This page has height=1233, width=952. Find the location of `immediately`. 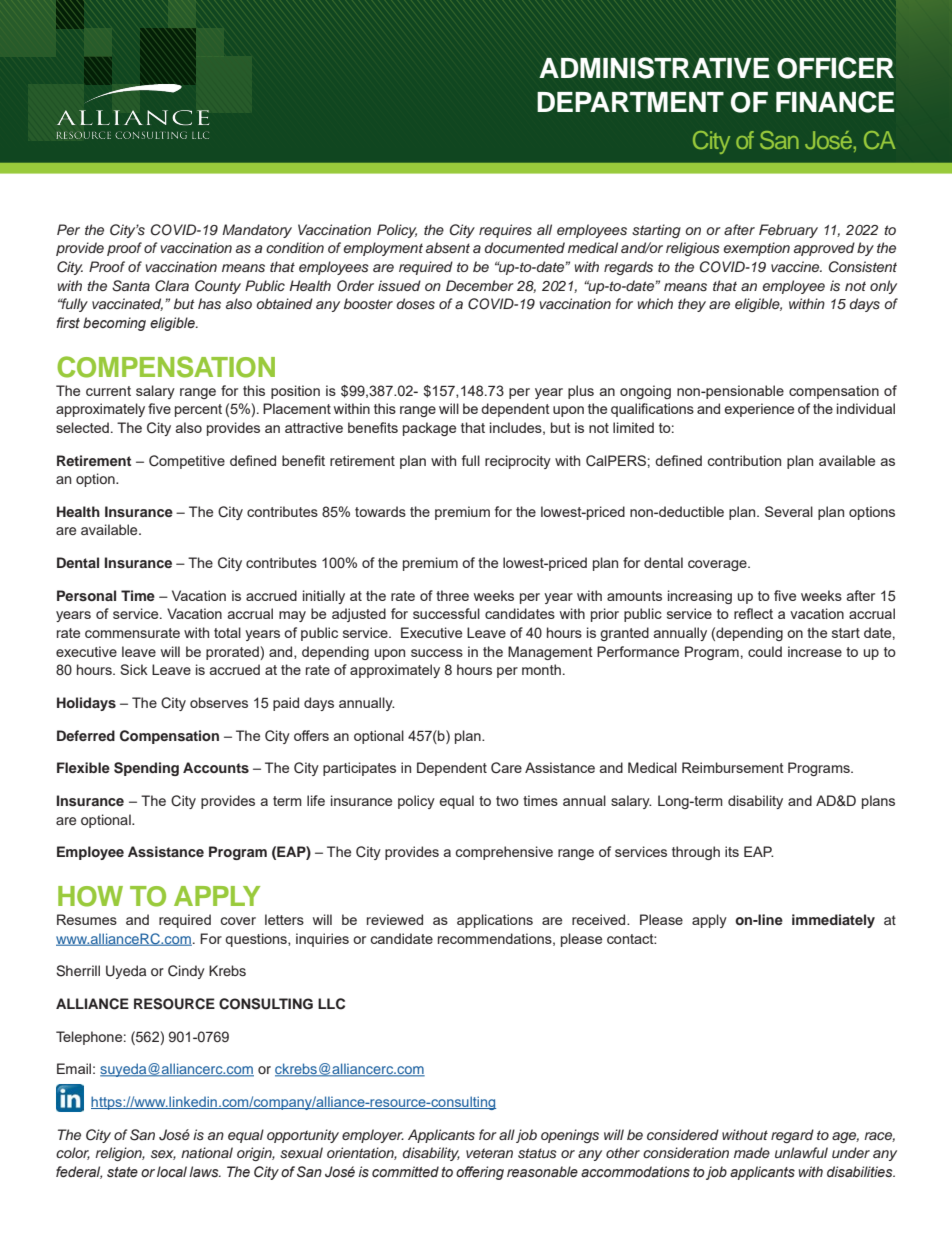

immediately is located at coordinates (833, 921).
